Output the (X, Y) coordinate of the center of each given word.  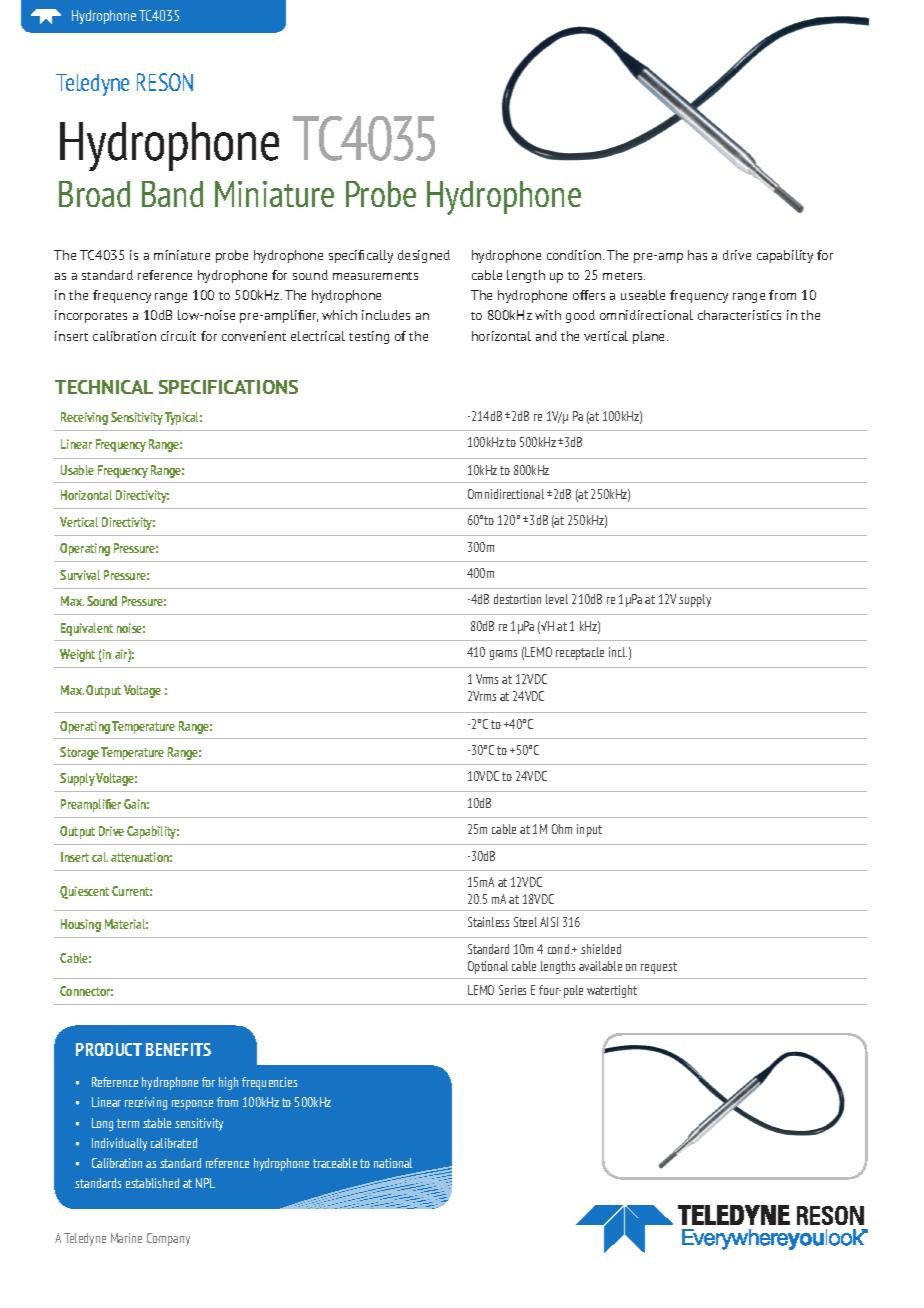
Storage (79, 753)
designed (424, 256)
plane (650, 337)
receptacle (580, 653)
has (697, 255)
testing (369, 337)
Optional (488, 967)
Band (172, 194)
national (393, 1163)
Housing (81, 925)
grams (503, 655)
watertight (612, 991)
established (152, 1183)
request (659, 968)
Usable (77, 470)
